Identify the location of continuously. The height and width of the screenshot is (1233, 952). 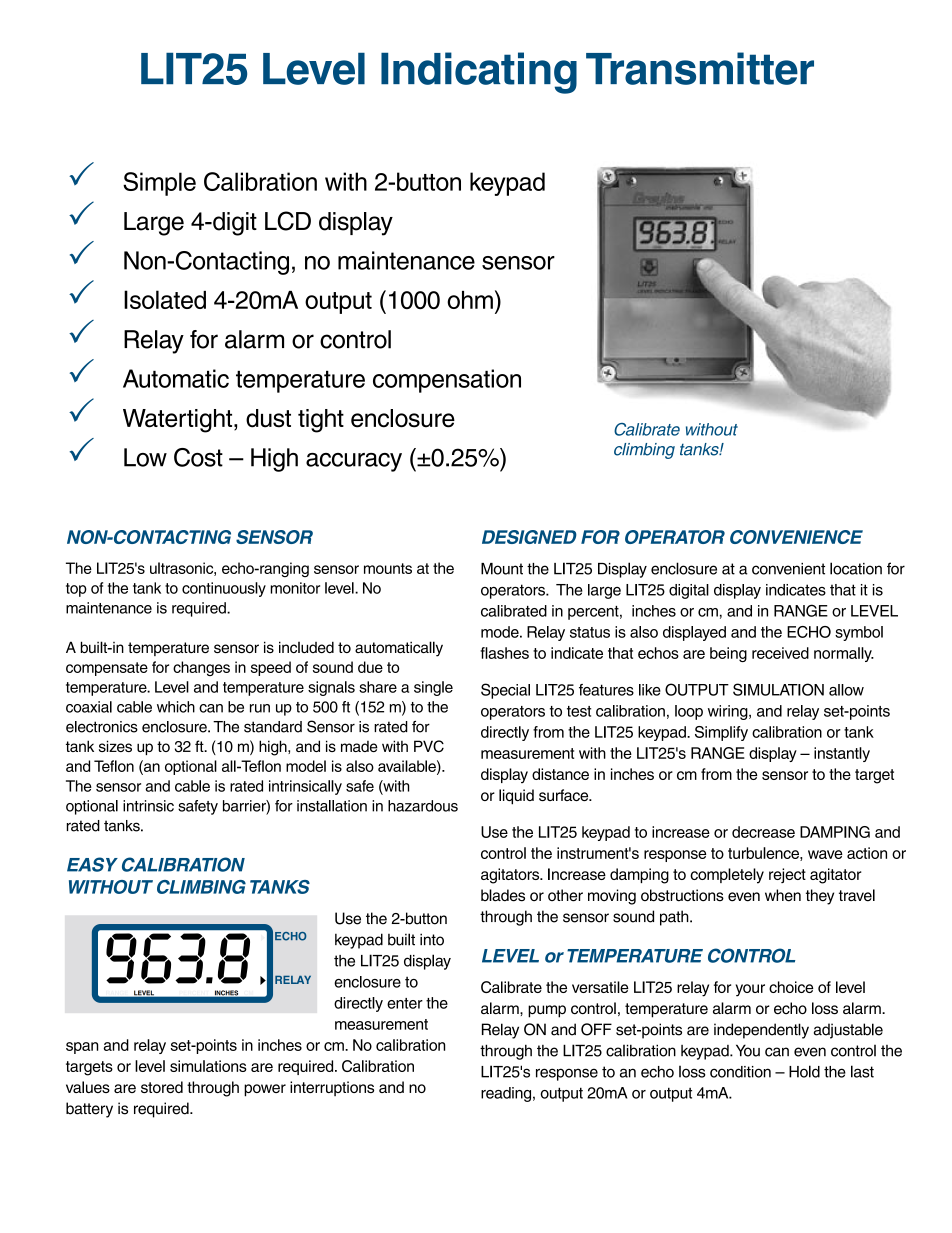
(224, 589).
